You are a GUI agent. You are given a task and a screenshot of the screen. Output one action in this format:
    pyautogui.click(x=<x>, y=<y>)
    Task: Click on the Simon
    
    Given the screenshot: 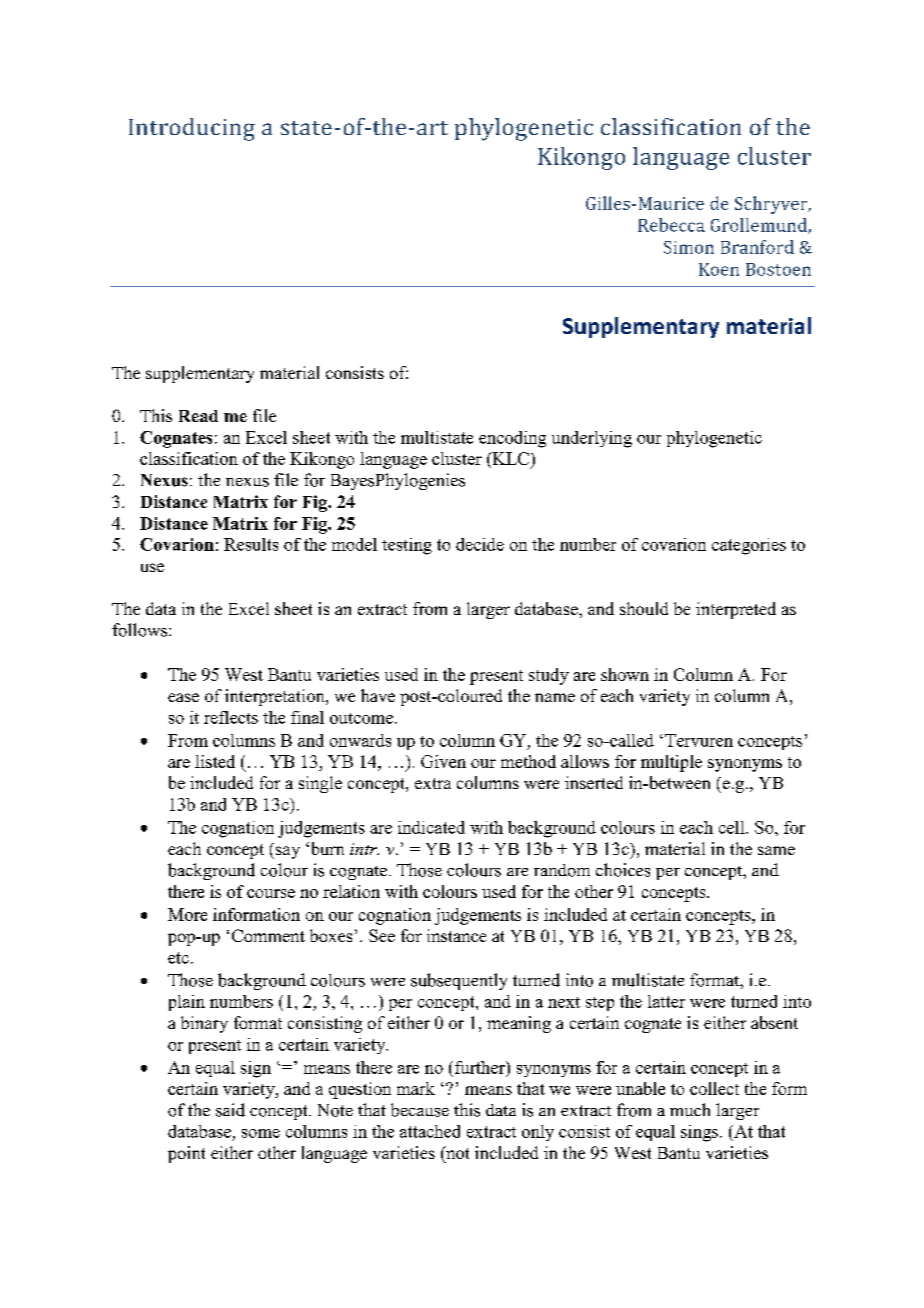 What is the action you would take?
    pyautogui.click(x=689, y=247)
